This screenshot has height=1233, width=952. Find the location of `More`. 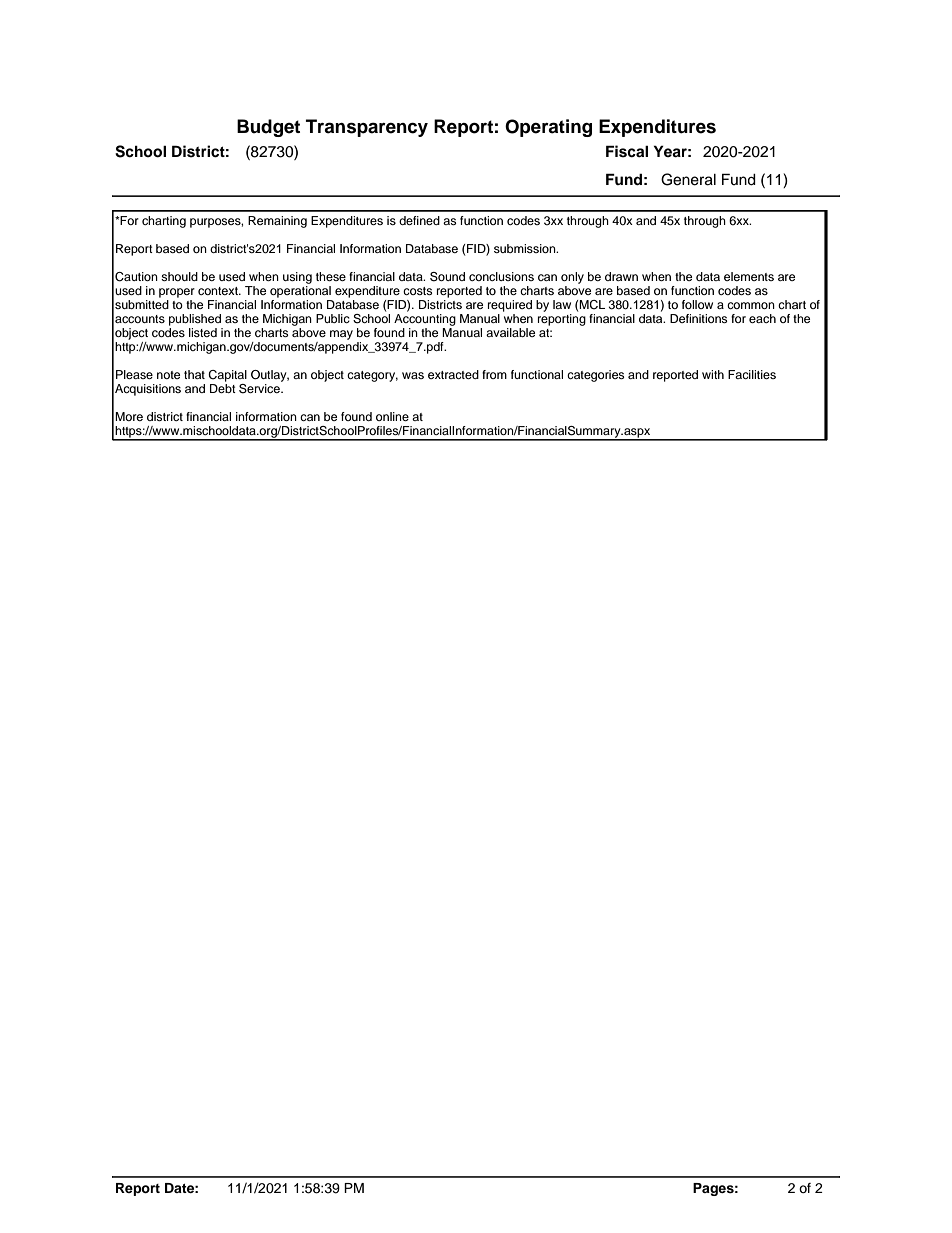

More is located at coordinates (129, 416).
